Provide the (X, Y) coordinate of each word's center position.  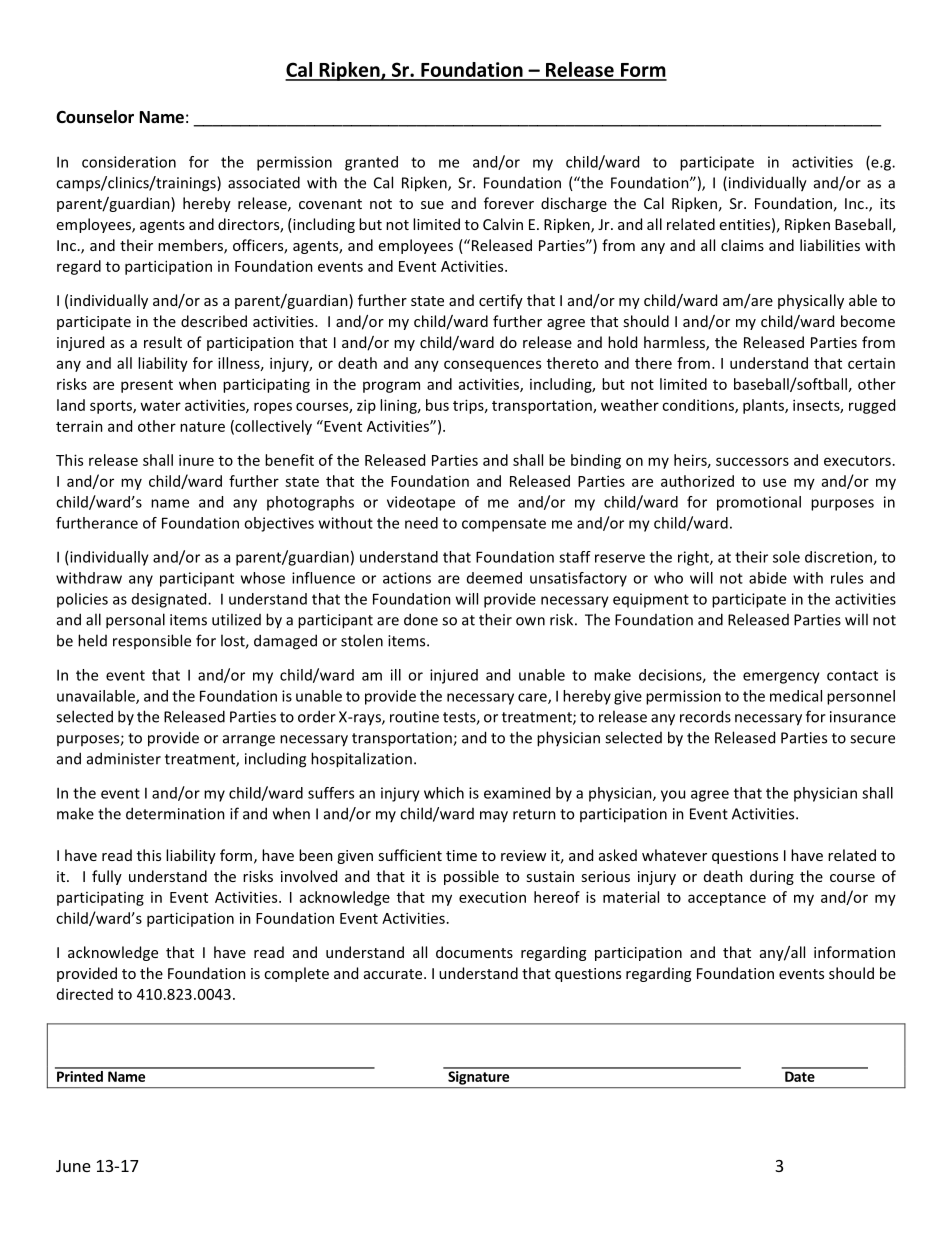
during (772, 877)
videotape (421, 503)
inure (196, 460)
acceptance (727, 899)
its (887, 203)
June (73, 1166)
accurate (394, 974)
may (494, 817)
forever (509, 203)
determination (175, 813)
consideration (129, 162)
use (774, 482)
